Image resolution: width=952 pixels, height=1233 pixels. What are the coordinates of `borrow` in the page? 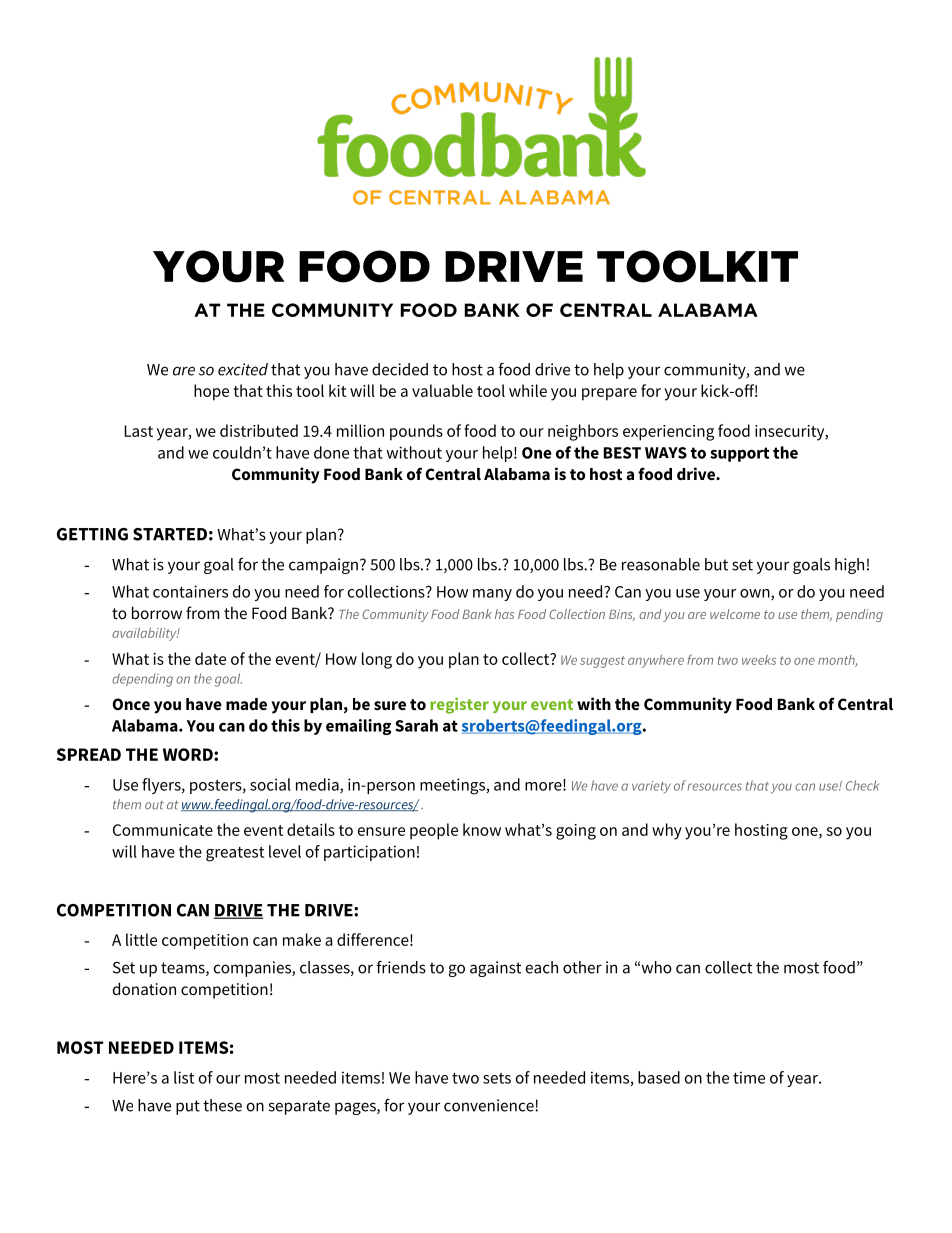 It's located at (157, 612).
